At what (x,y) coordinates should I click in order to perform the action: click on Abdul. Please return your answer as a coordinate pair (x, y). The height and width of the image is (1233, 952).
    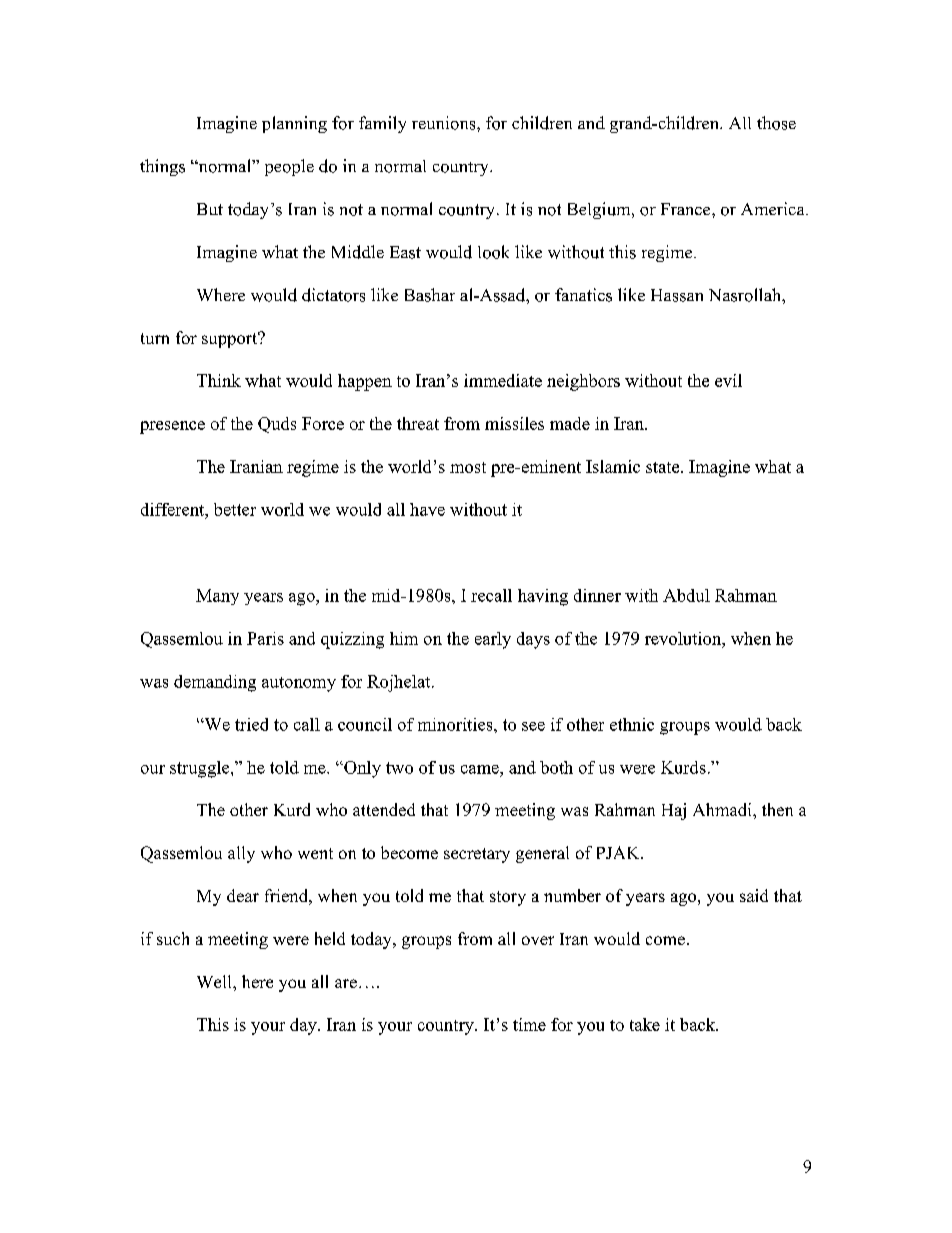
    Looking at the image, I should click on (686, 595).
